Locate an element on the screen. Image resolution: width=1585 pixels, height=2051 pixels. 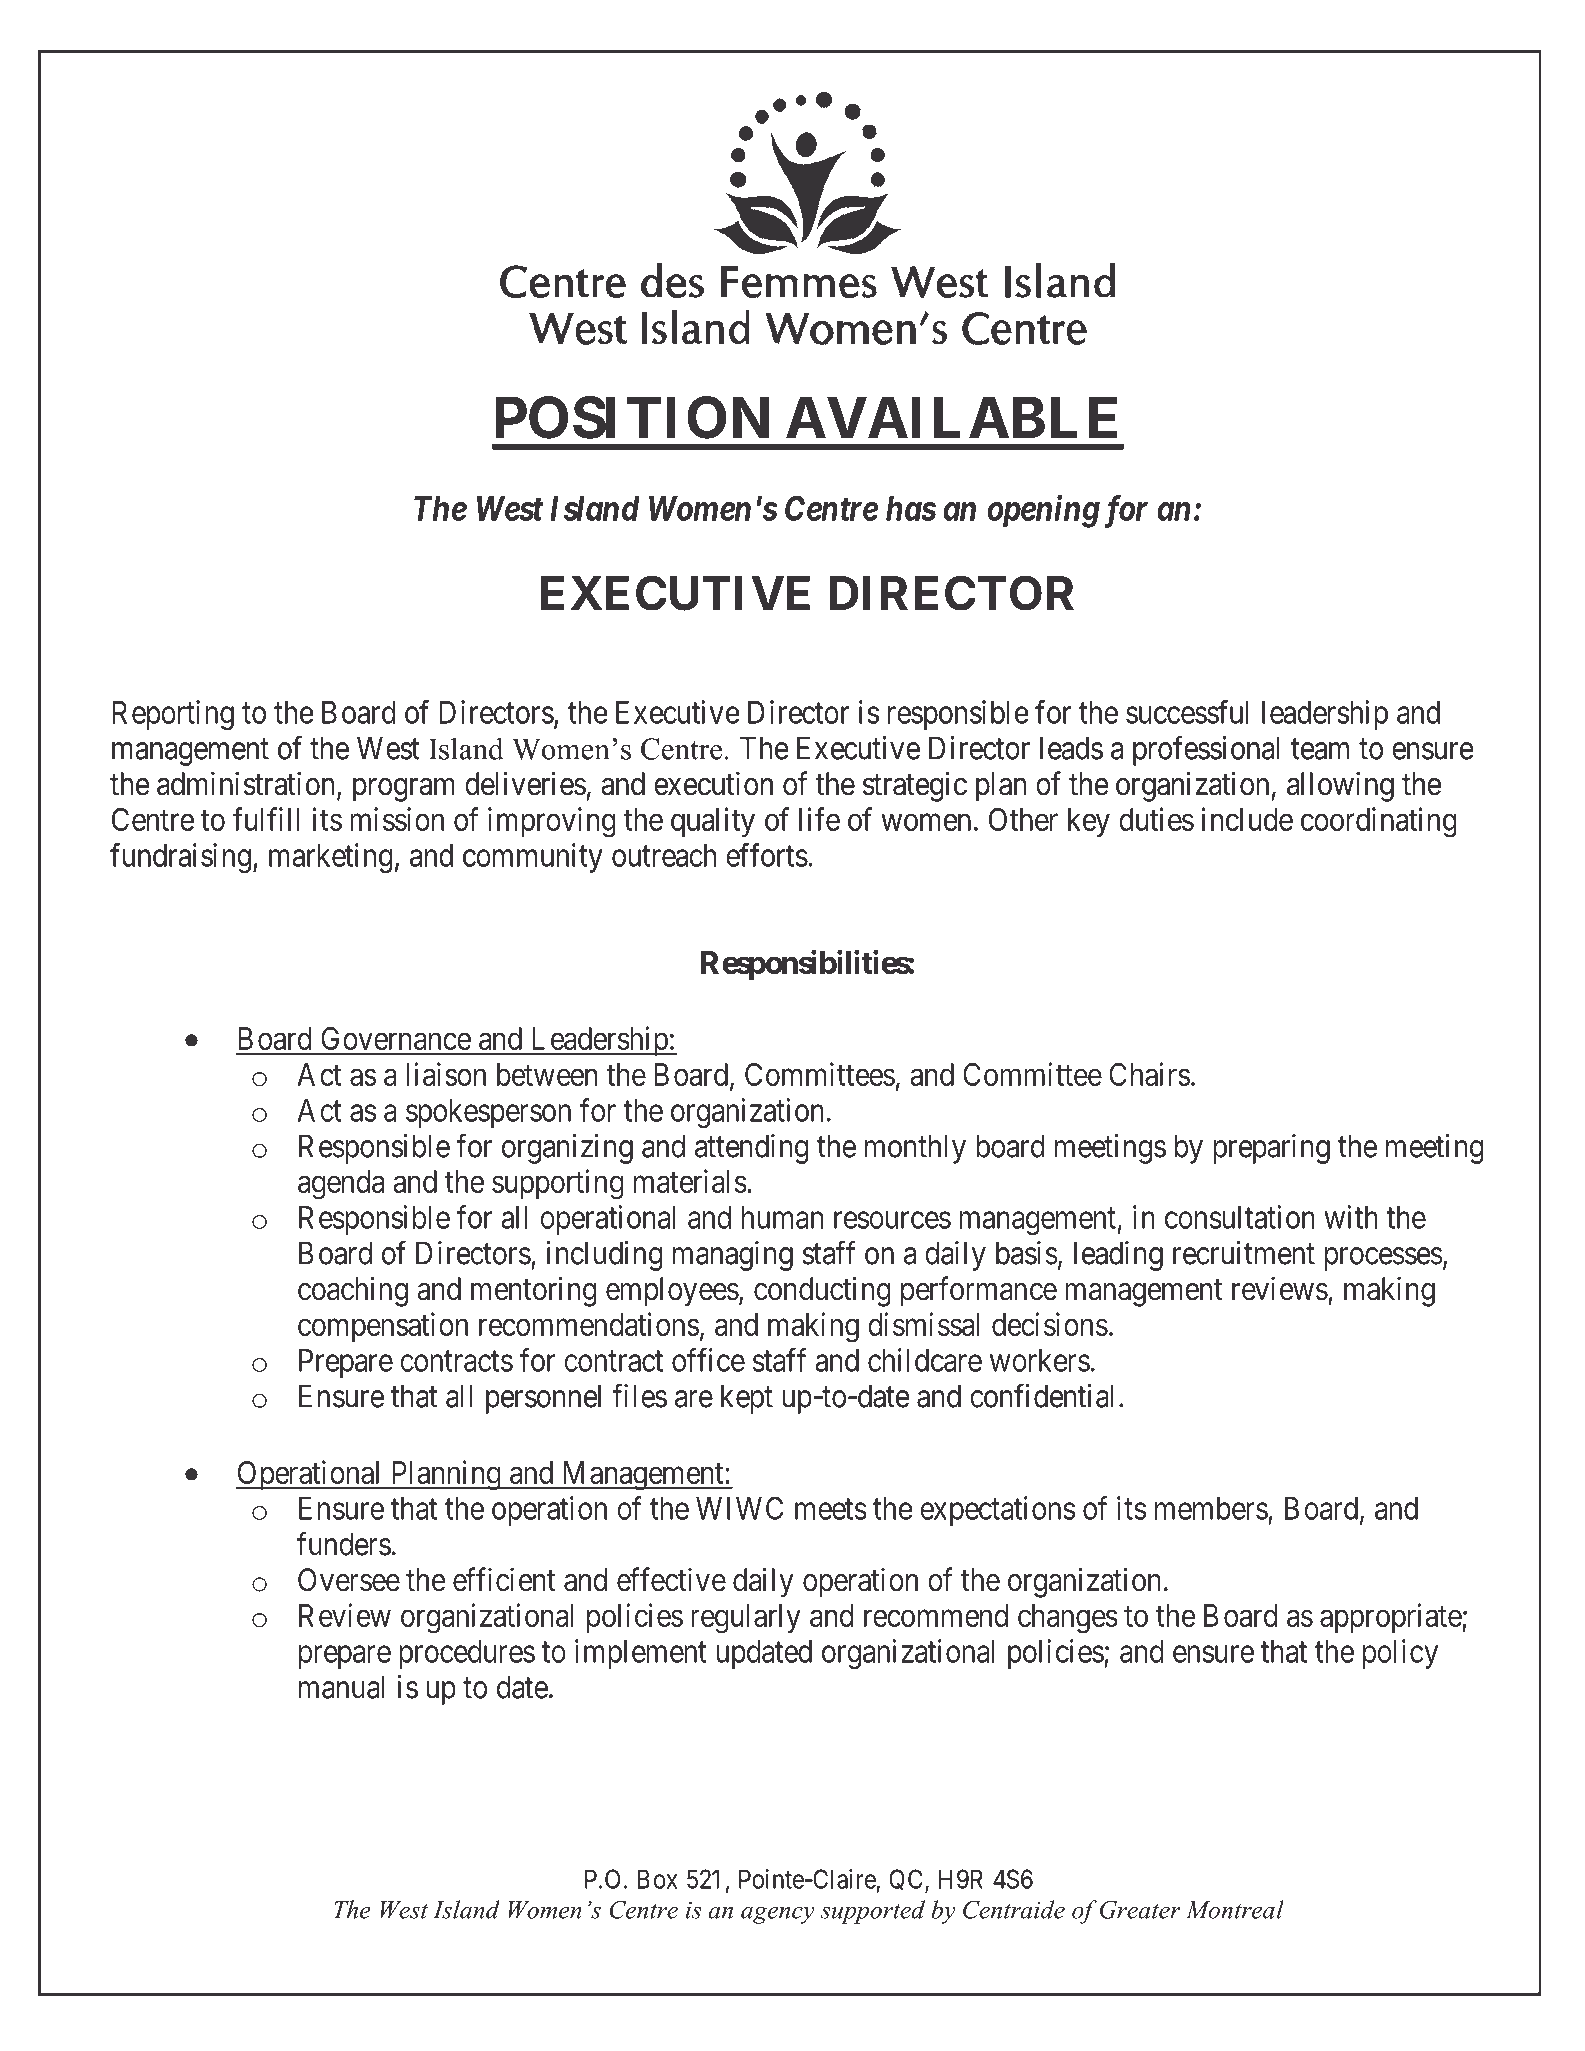
AVAILABLE is located at coordinates (951, 417).
